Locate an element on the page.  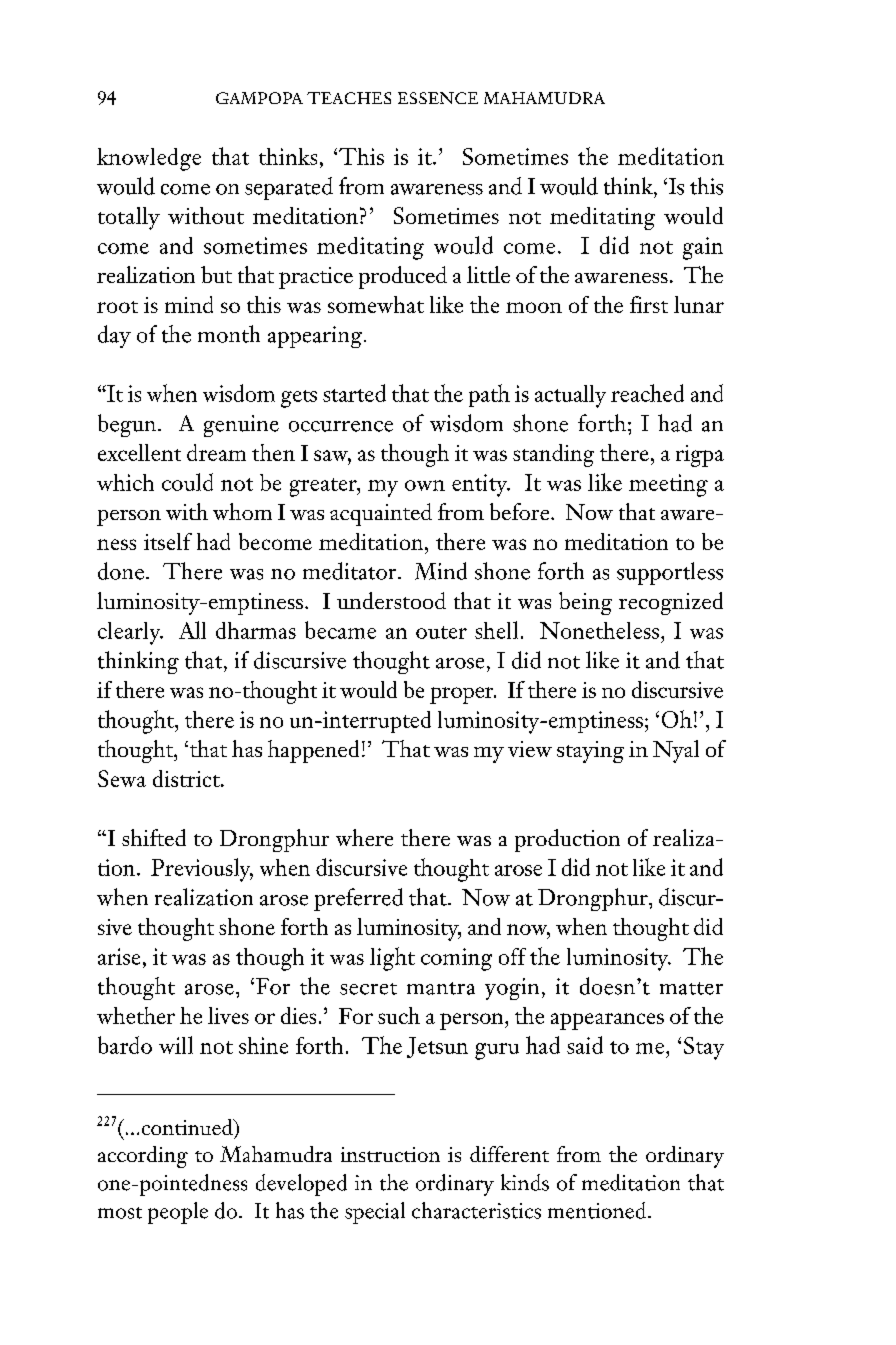
ESSENCE is located at coordinates (438, 98).
